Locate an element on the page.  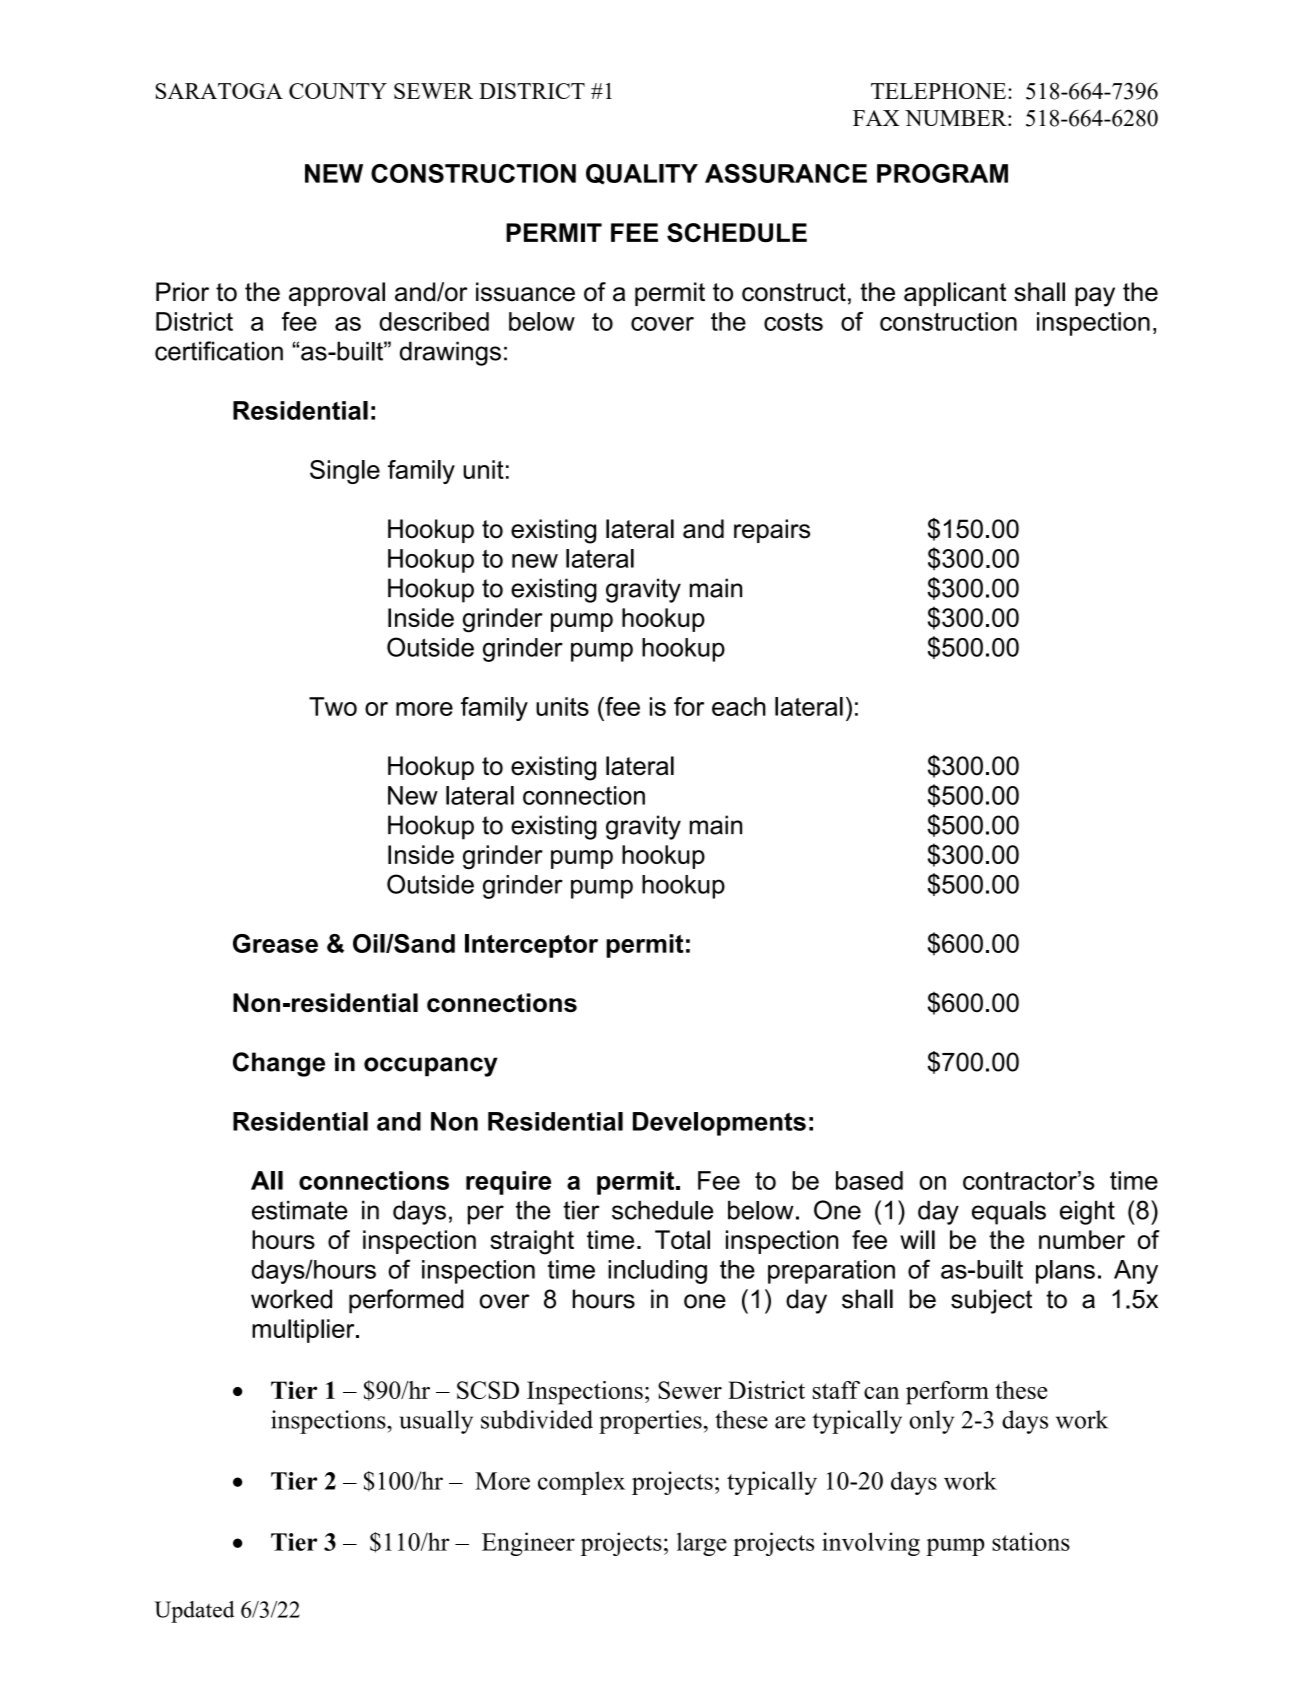
repairs is located at coordinates (772, 531).
